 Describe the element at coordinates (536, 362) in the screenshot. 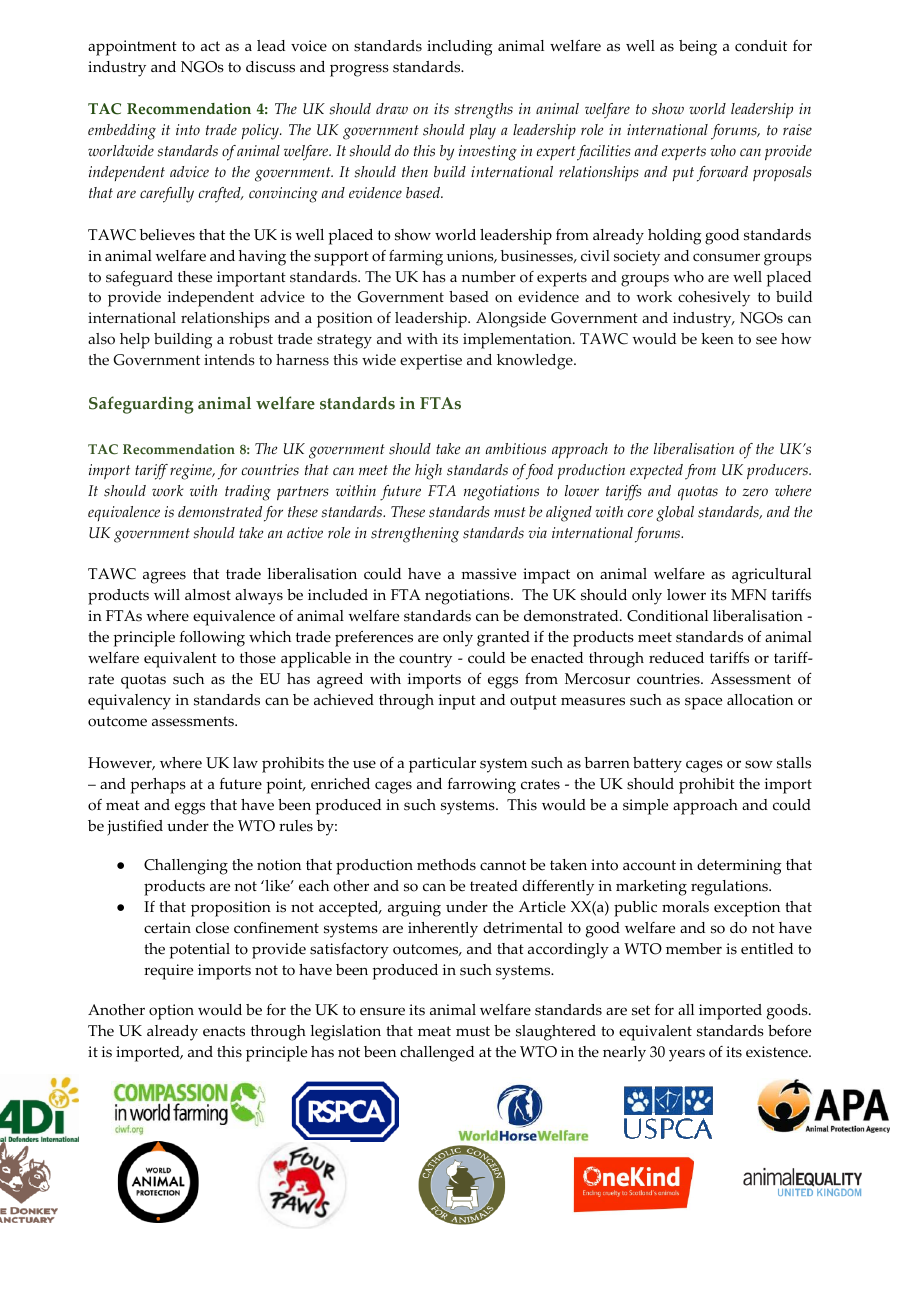

I see `knowledge` at that location.
